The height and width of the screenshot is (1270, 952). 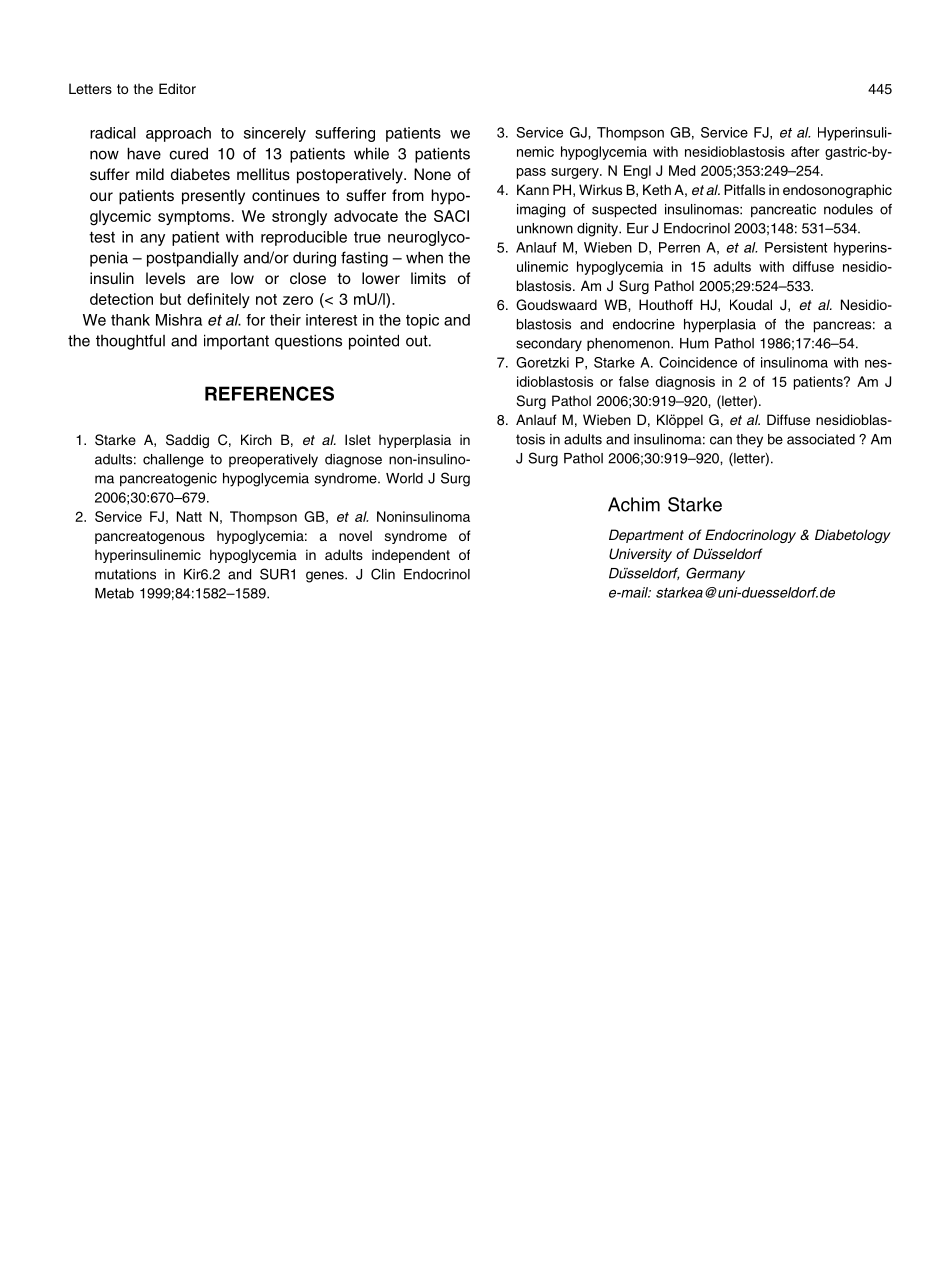 I want to click on REFERENCES, so click(x=269, y=393).
